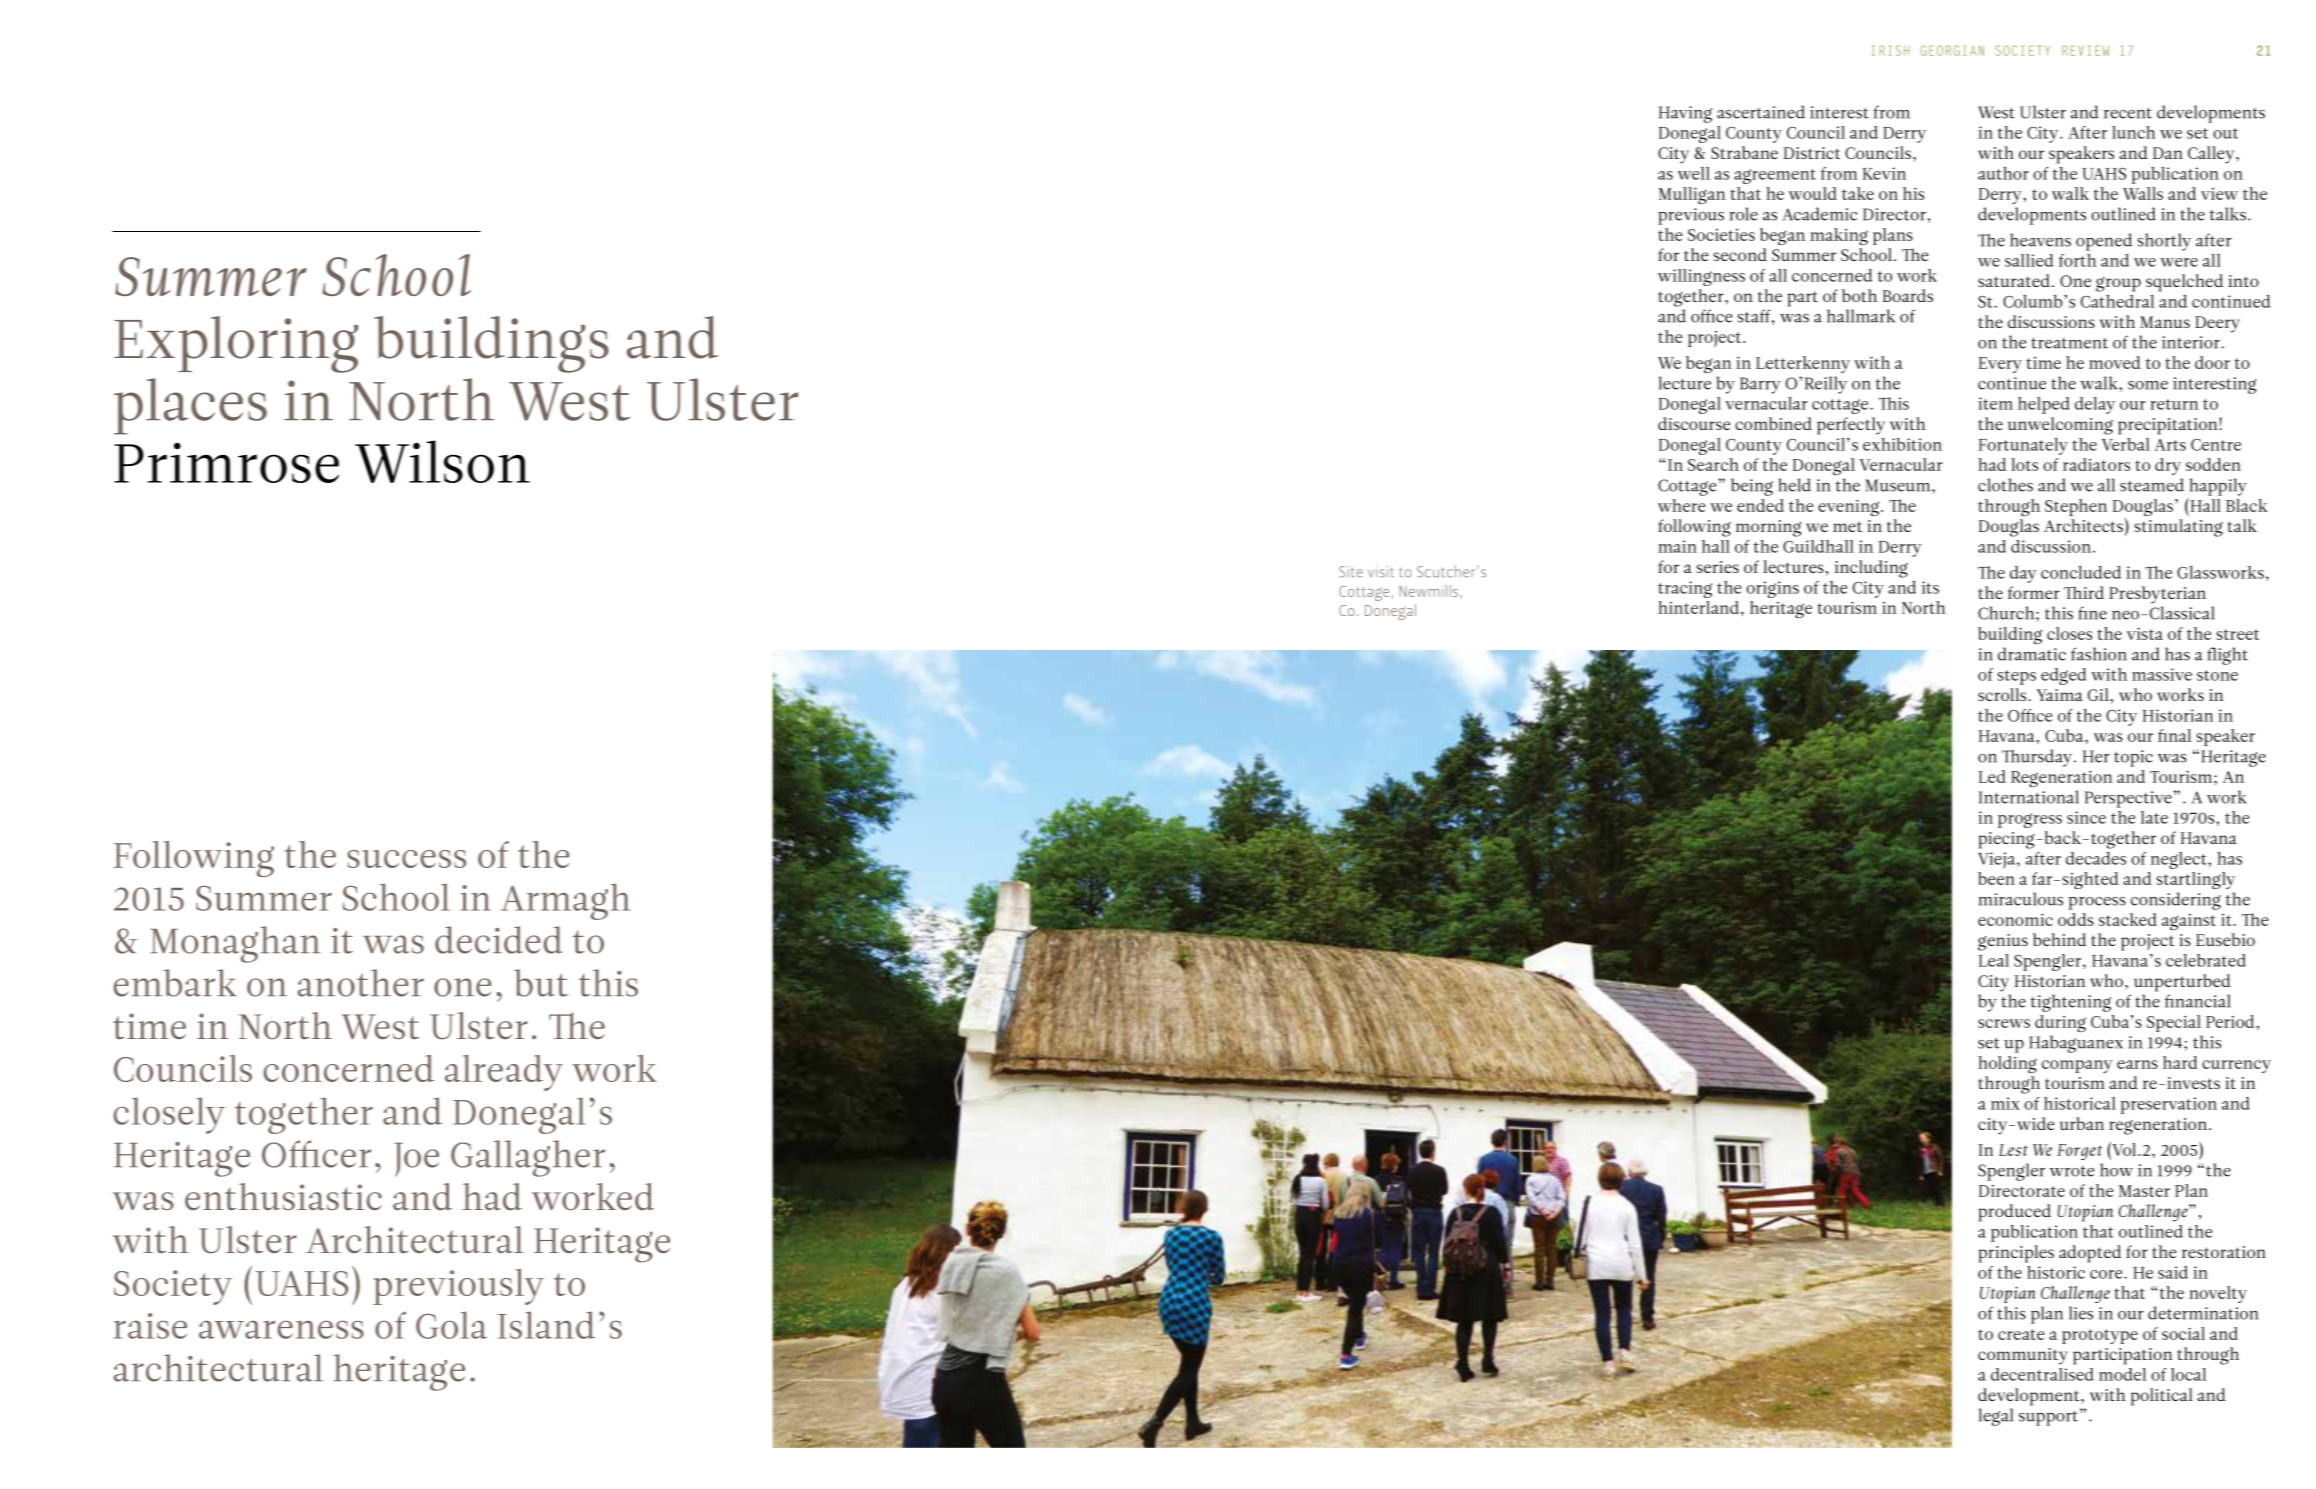 This screenshot has height=1489, width=2316. What do you see at coordinates (236, 344) in the screenshot?
I see `Exploring` at bounding box center [236, 344].
